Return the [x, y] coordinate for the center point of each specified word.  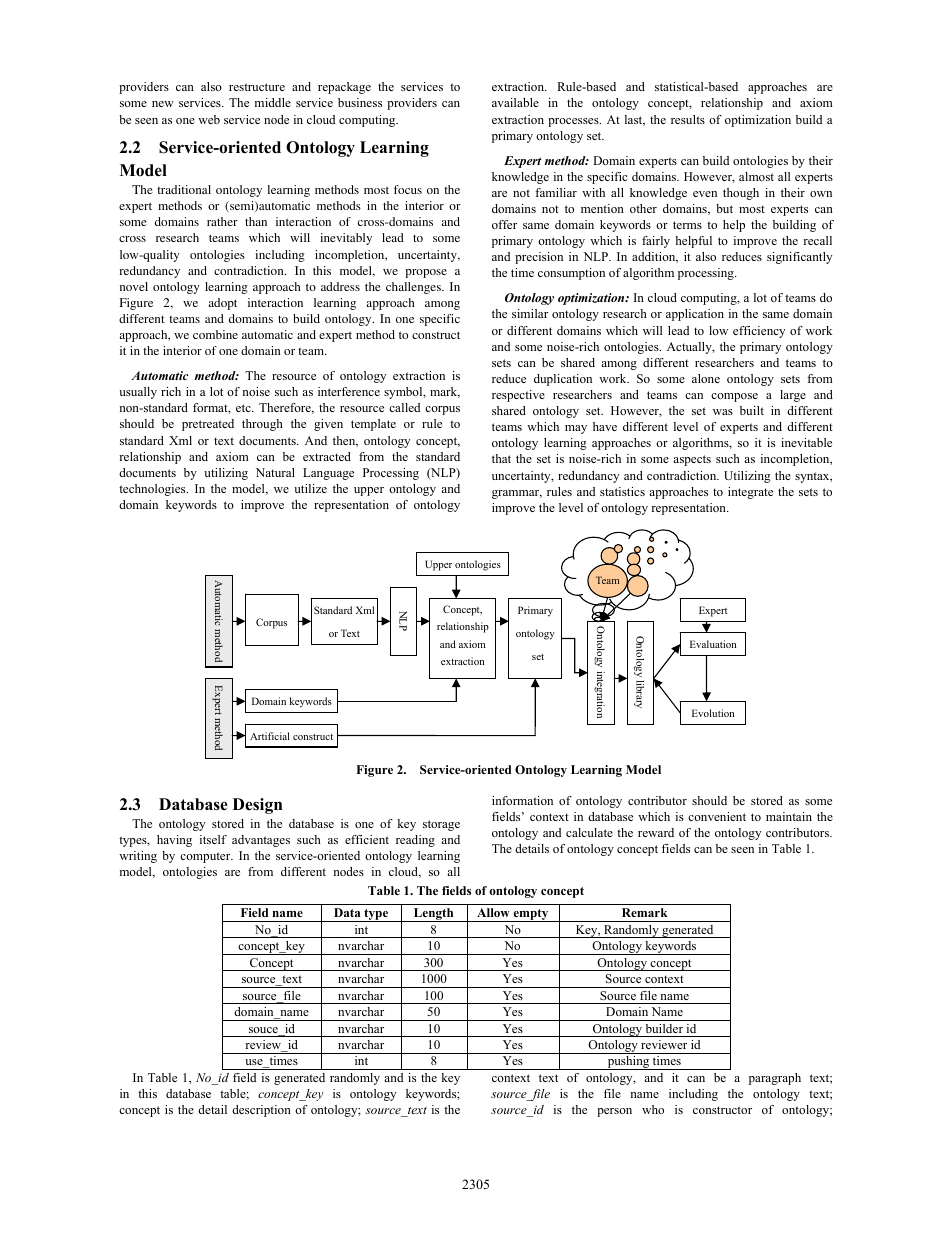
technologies [153, 490]
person [614, 1112]
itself [213, 839]
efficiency [759, 332]
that [501, 458]
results [688, 119]
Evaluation [713, 644]
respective [518, 396]
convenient [717, 816]
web [209, 119]
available [515, 102]
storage [441, 825]
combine [215, 334]
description [261, 1111]
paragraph [775, 1079]
